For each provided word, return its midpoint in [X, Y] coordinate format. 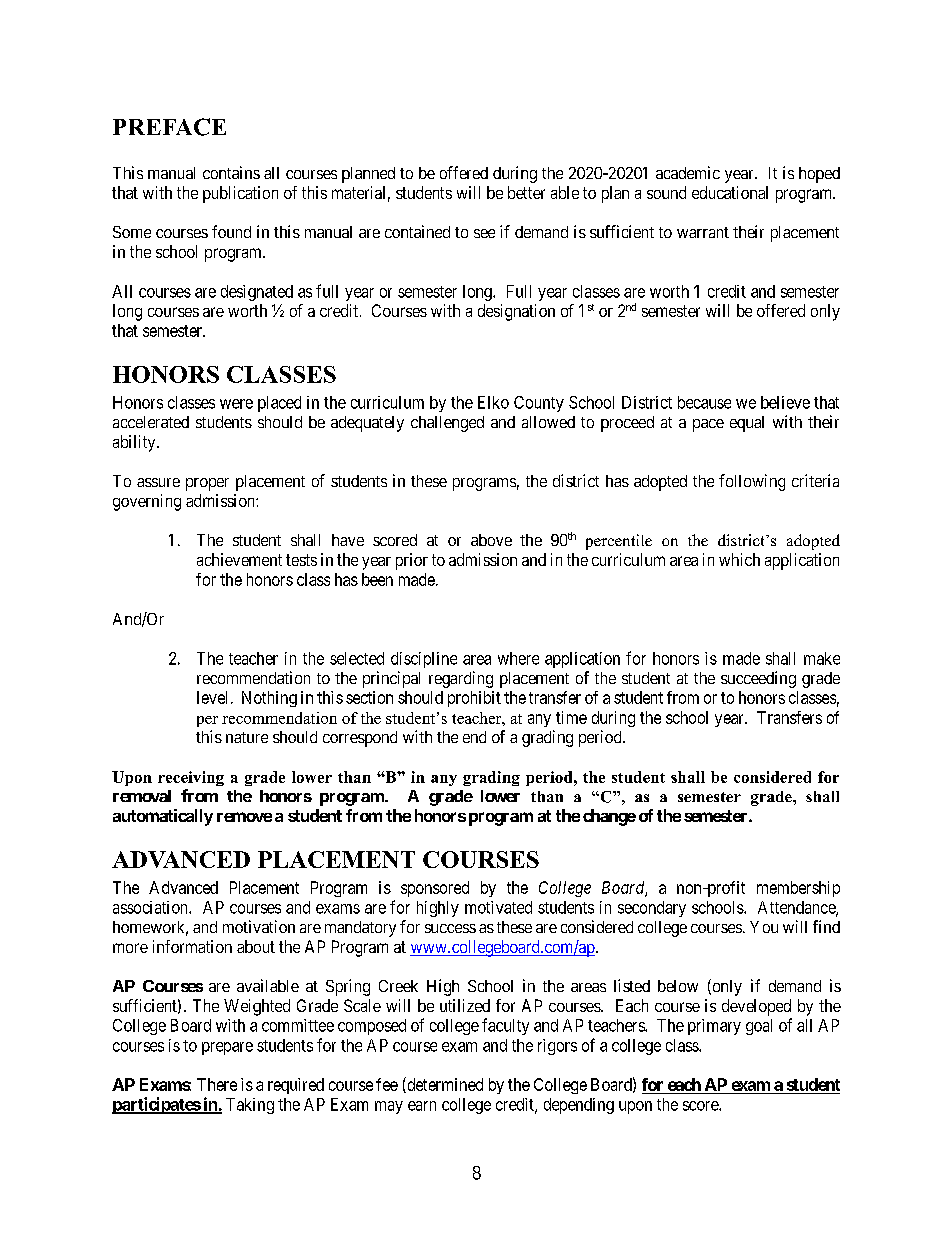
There [217, 1084]
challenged [447, 424]
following [752, 482]
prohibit [474, 699]
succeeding [758, 679]
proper [207, 484]
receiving [191, 778]
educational [730, 192]
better [526, 192]
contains [231, 172]
